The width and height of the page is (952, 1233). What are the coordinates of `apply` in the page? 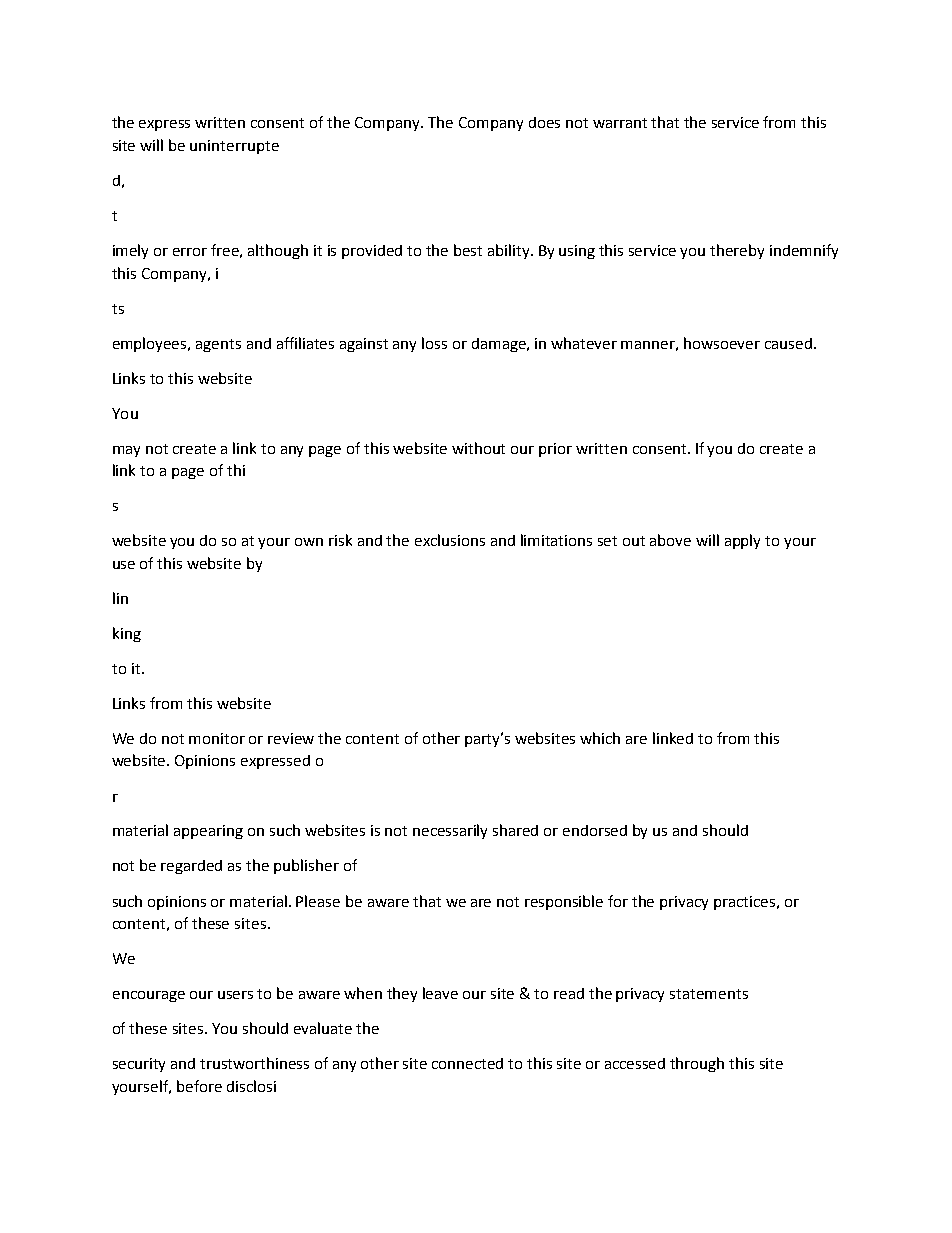 It's located at (742, 541).
